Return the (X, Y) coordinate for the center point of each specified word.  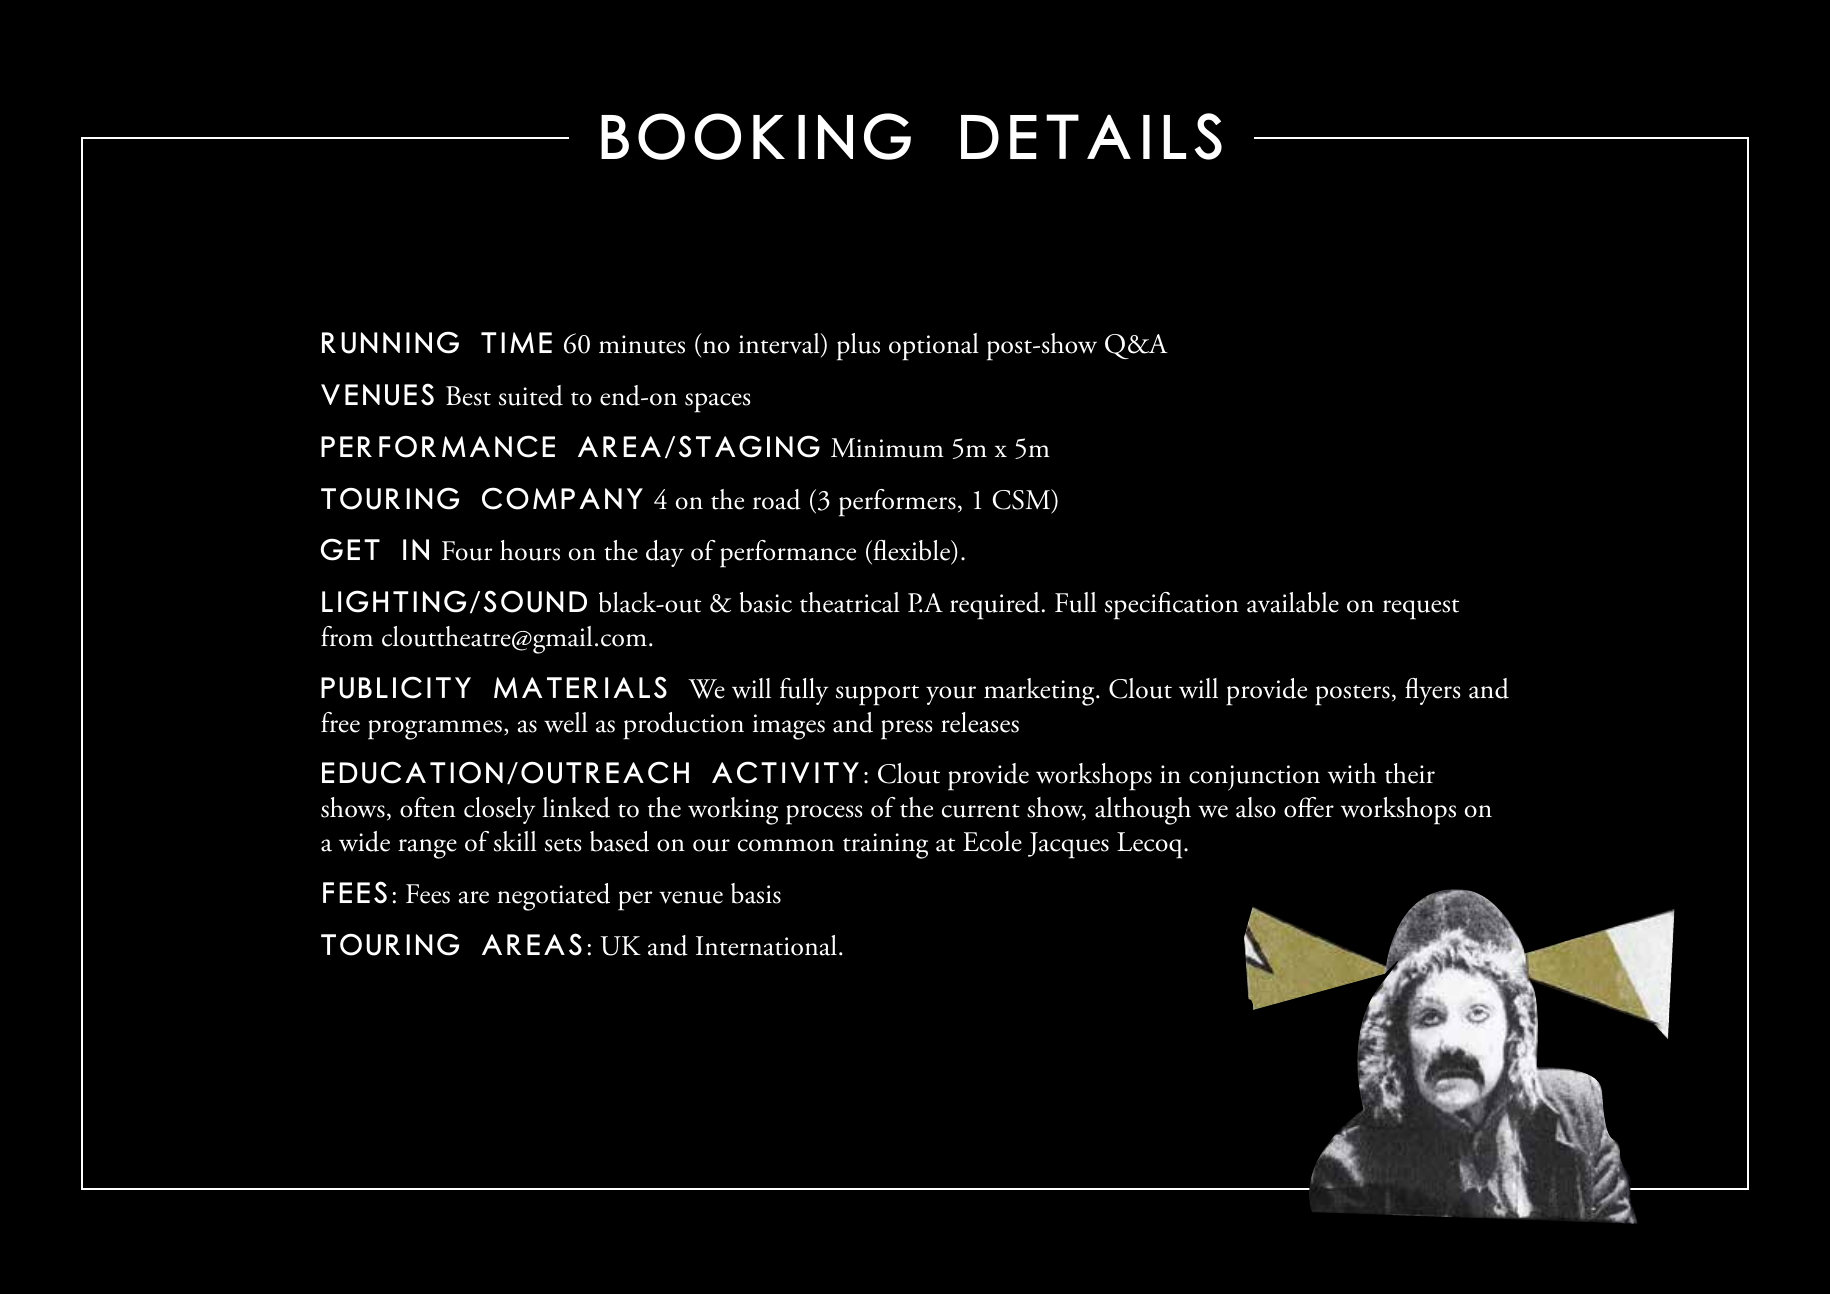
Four (467, 551)
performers (897, 503)
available (1293, 602)
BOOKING (756, 136)
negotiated (553, 897)
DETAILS (1091, 136)
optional (934, 347)
